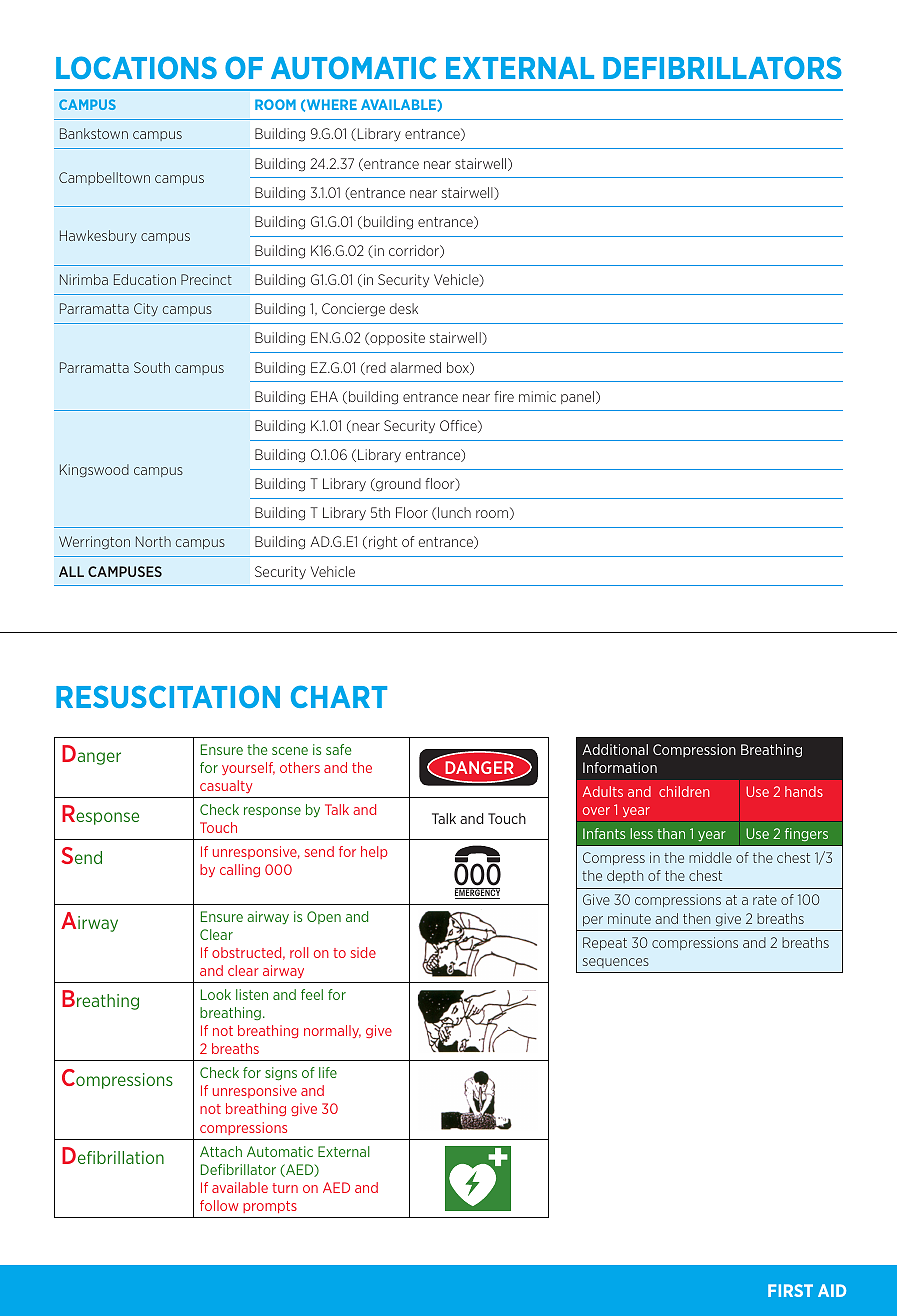  I want to click on panel, so click(579, 397).
